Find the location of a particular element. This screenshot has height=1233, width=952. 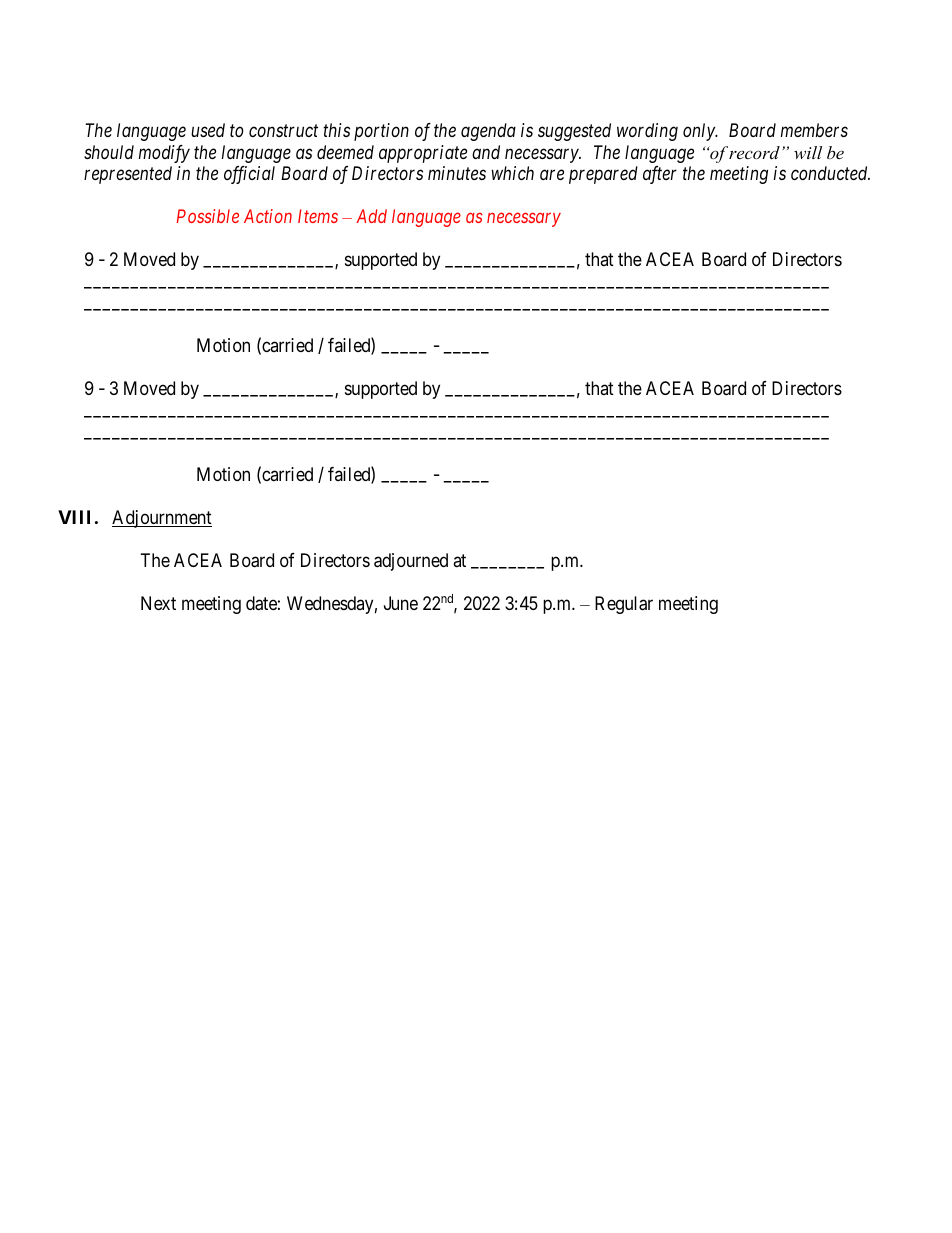

June is located at coordinates (401, 603).
